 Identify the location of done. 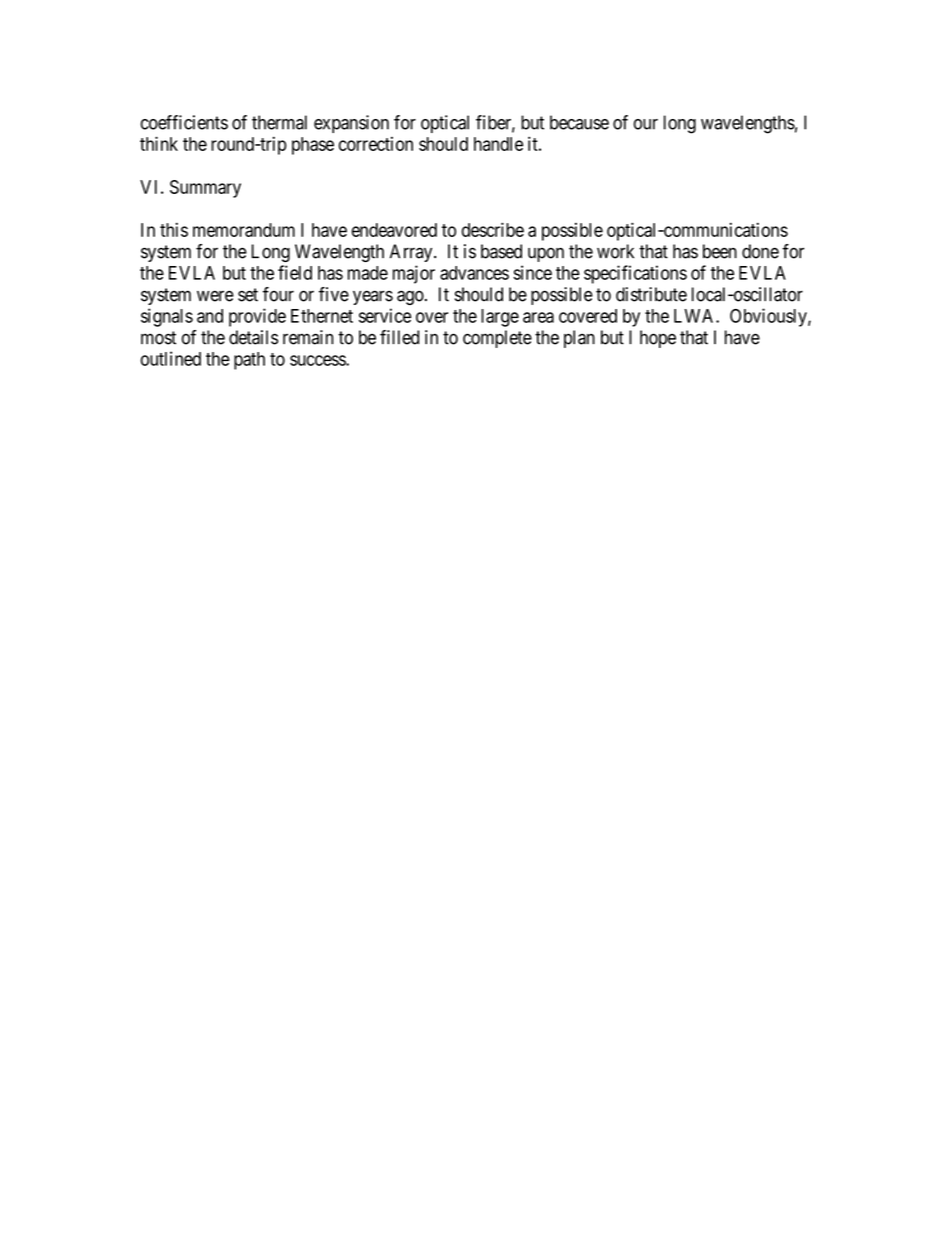
(760, 251).
